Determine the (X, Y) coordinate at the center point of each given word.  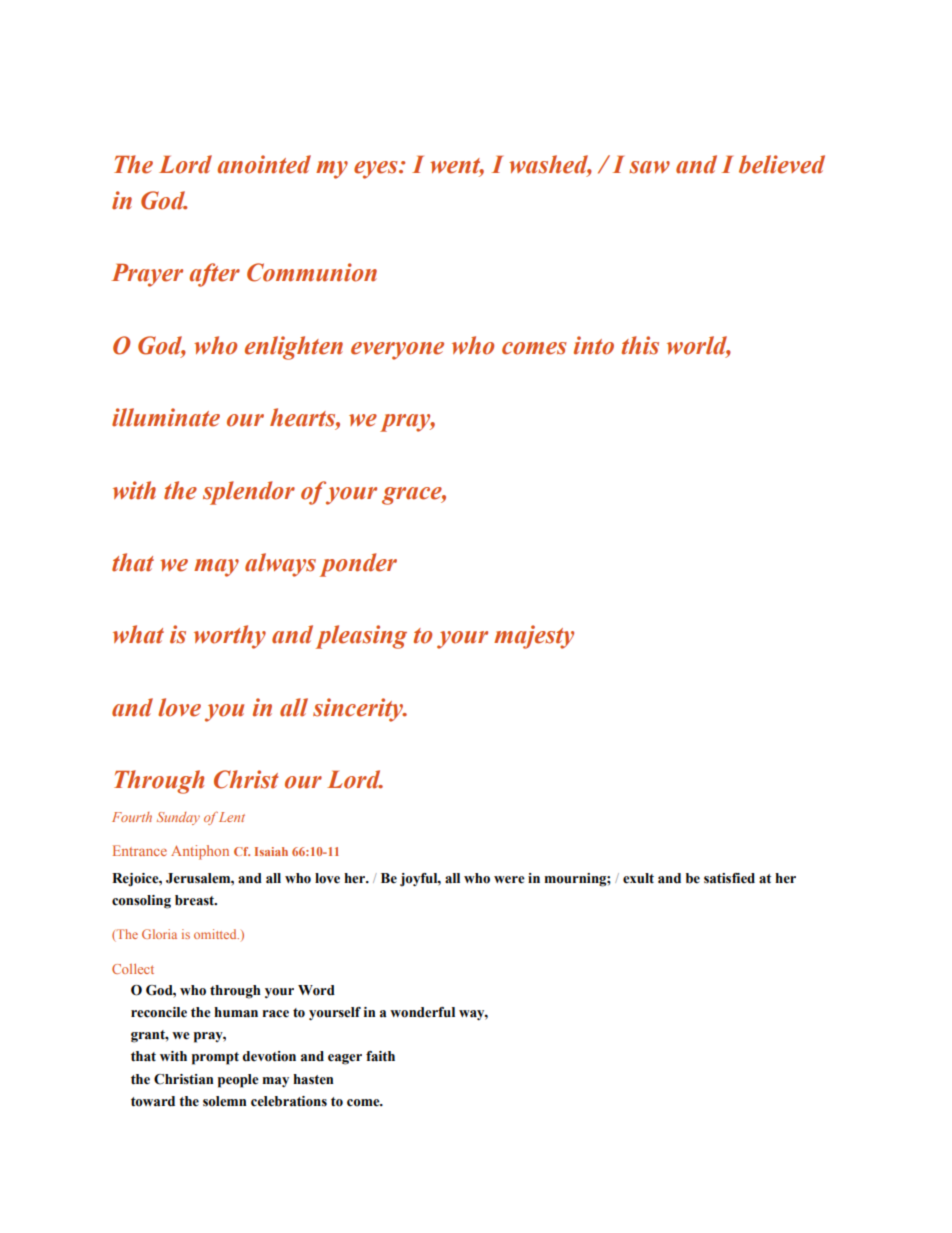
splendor (249, 493)
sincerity (359, 710)
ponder (358, 565)
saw (649, 167)
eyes (377, 170)
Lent (232, 817)
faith (380, 1056)
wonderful (422, 1012)
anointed (264, 164)
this (640, 345)
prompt (215, 1058)
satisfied (729, 878)
